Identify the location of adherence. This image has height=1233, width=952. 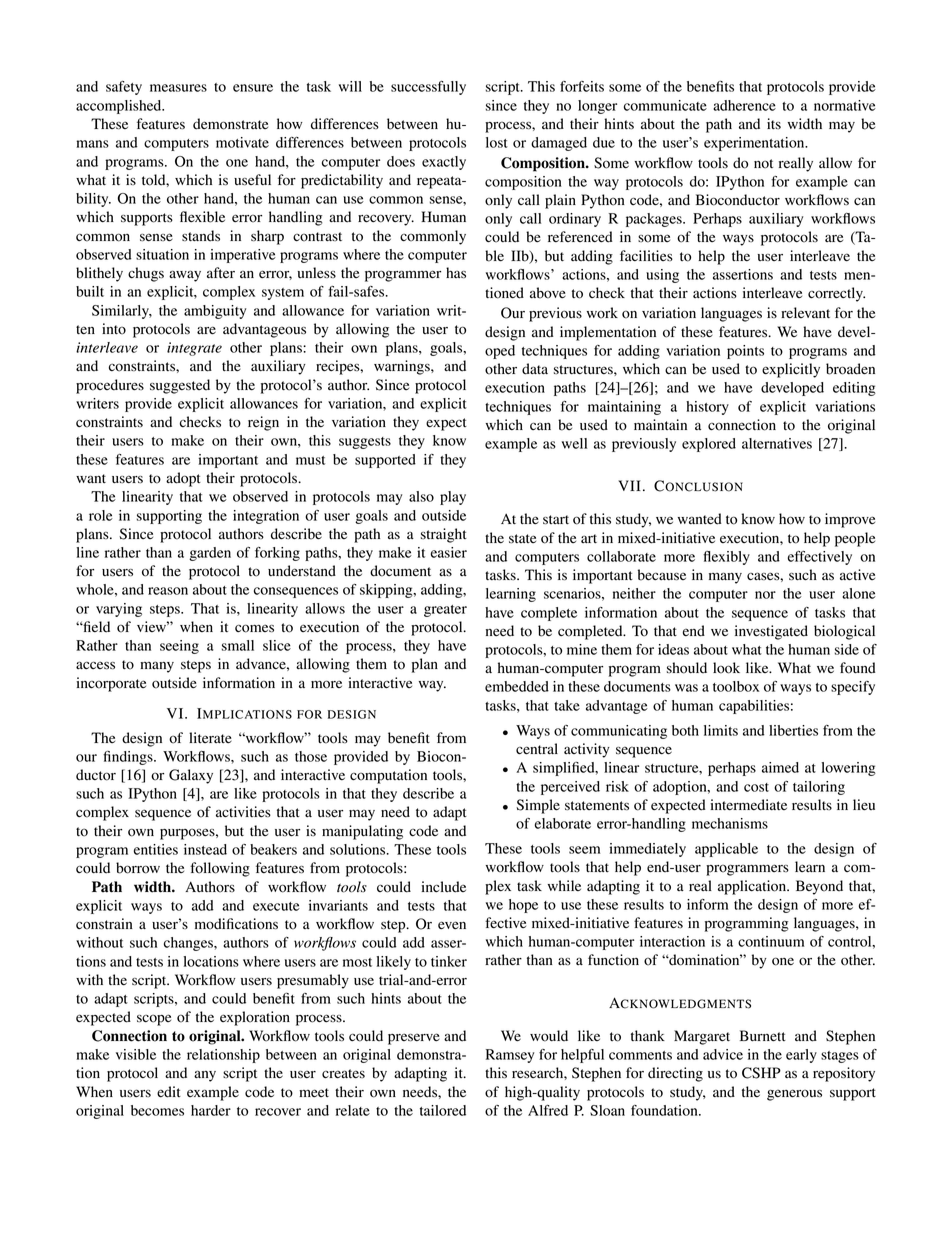
(744, 105).
